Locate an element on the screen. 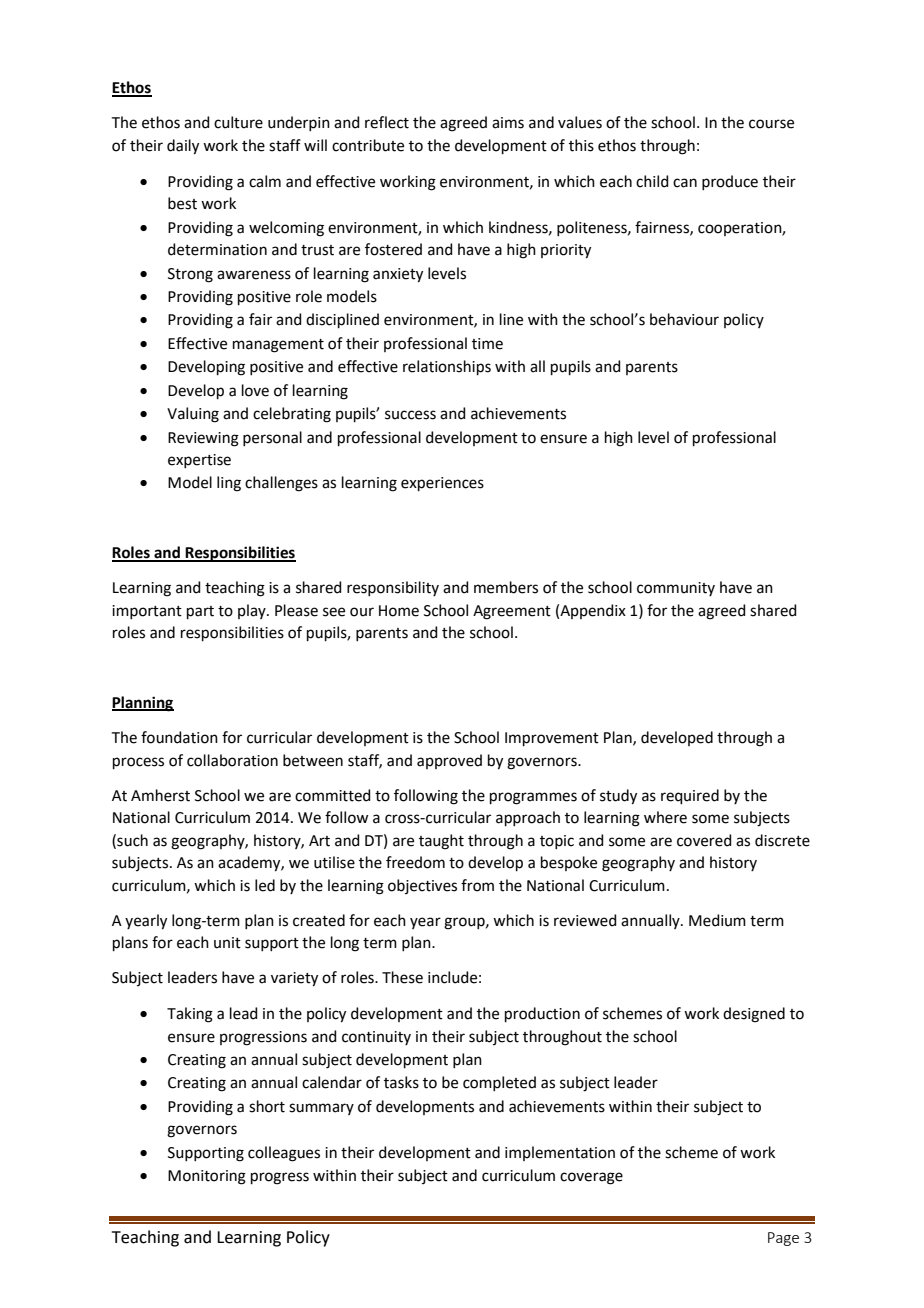 This screenshot has height=1308, width=924. Monitoring is located at coordinates (207, 1177).
